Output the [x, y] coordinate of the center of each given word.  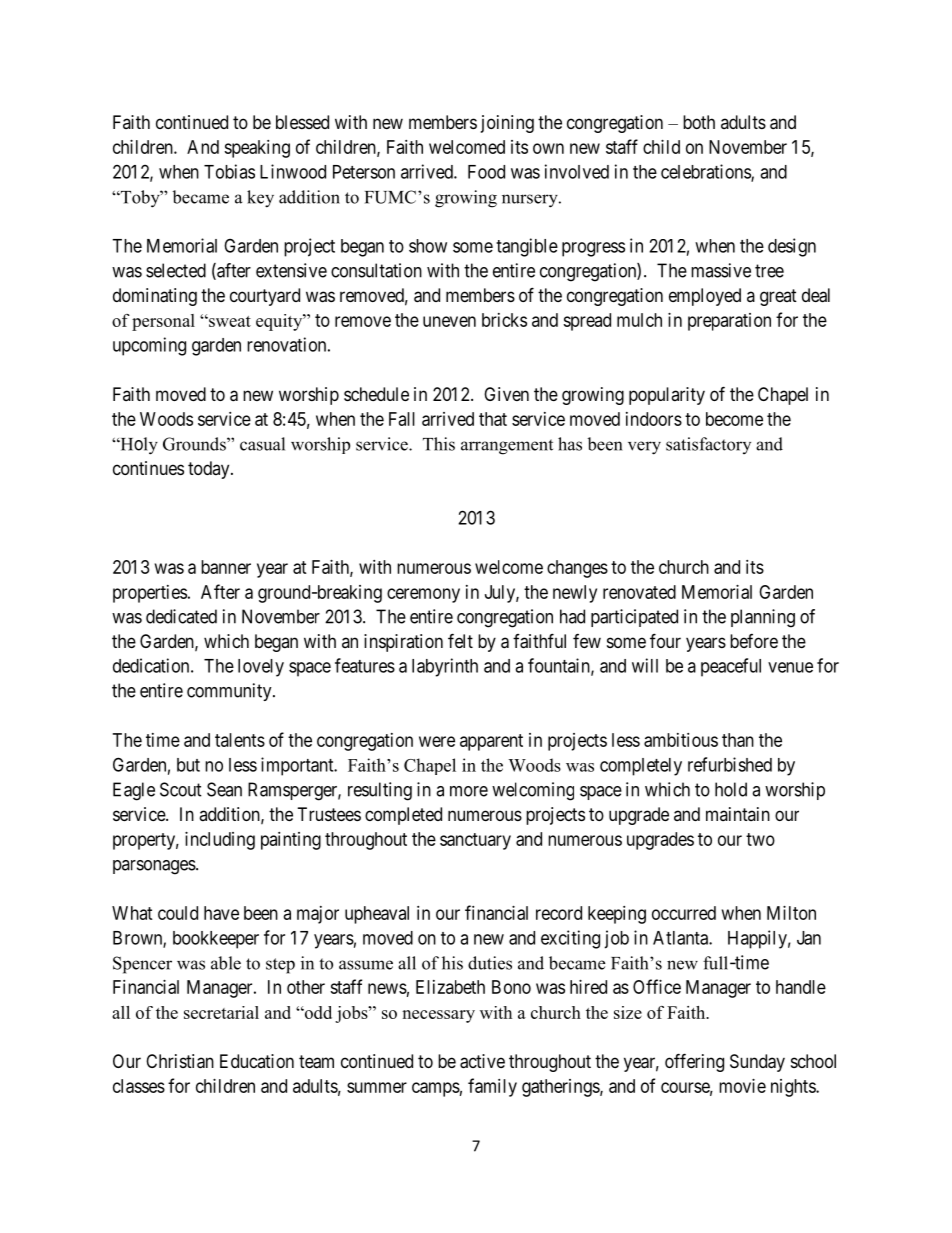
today [210, 470]
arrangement [507, 447]
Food [486, 172]
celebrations [706, 172]
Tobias [229, 171]
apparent [491, 742]
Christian [180, 1061]
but [188, 765]
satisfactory [708, 445]
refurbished [730, 764]
